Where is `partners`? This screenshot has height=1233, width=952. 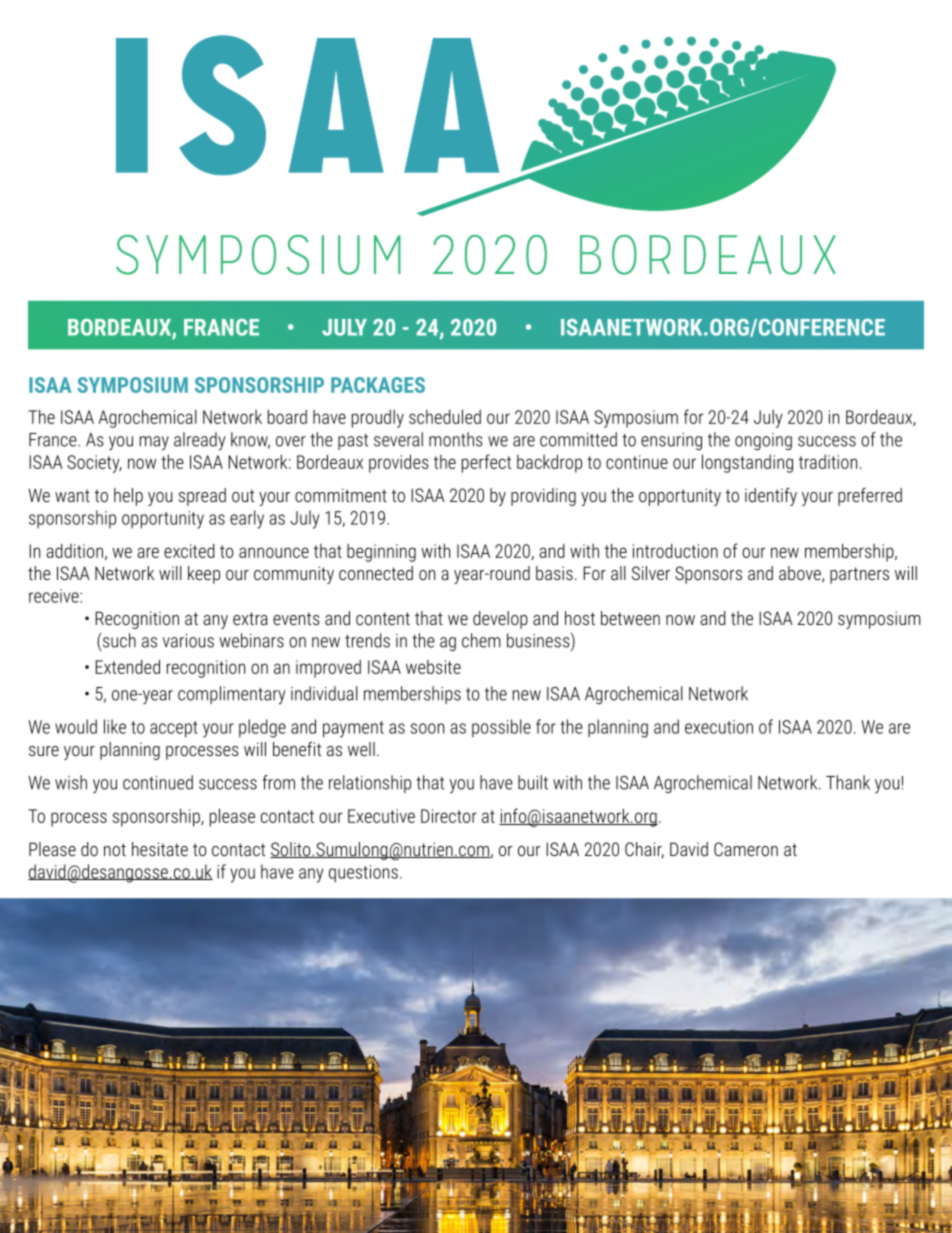 partners is located at coordinates (859, 575).
